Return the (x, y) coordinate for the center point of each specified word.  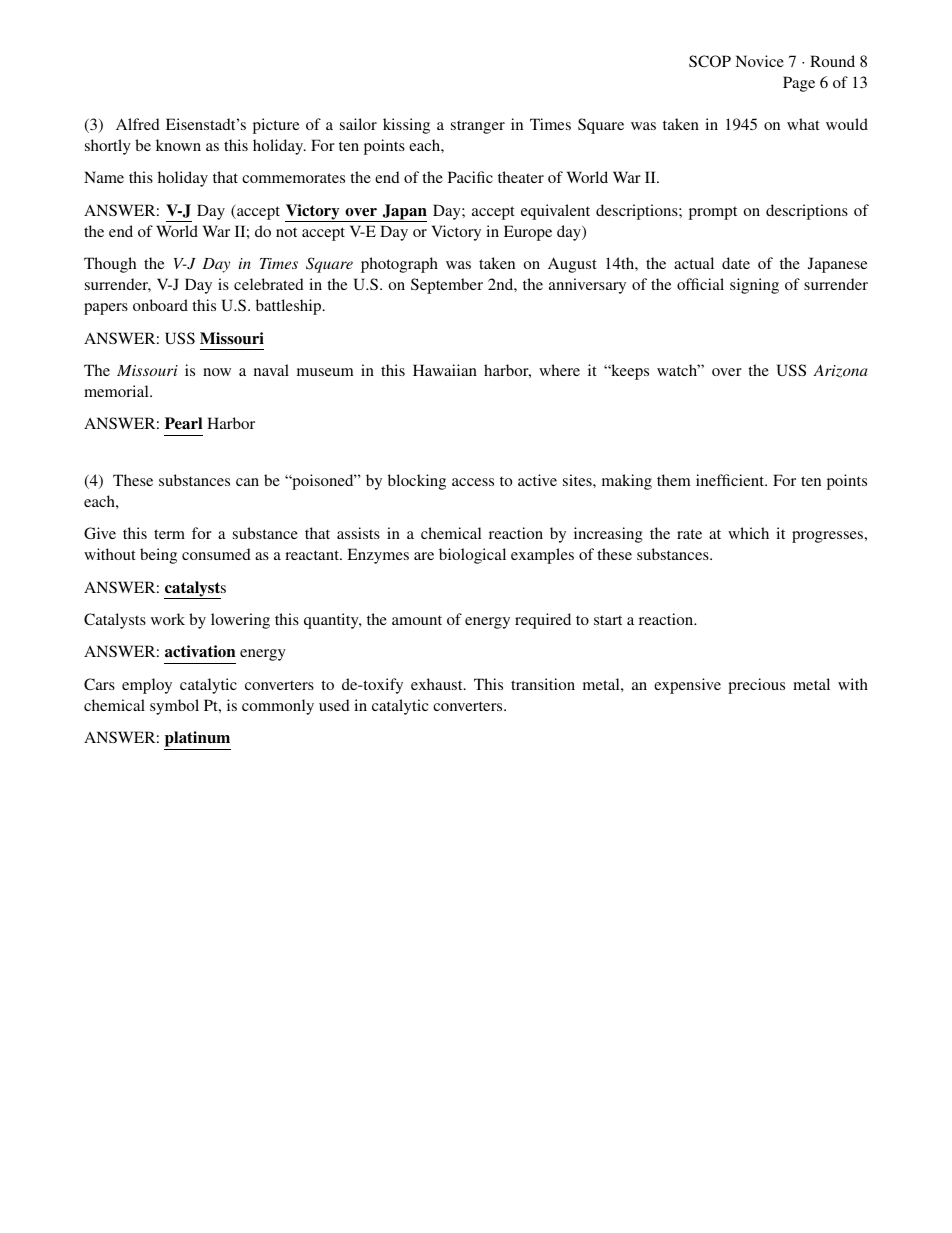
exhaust (438, 684)
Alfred (138, 124)
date (736, 263)
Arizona (840, 371)
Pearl (183, 423)
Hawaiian (445, 370)
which (748, 533)
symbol (174, 707)
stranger (478, 127)
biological (472, 556)
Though (110, 265)
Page (799, 84)
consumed (216, 554)
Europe (528, 233)
